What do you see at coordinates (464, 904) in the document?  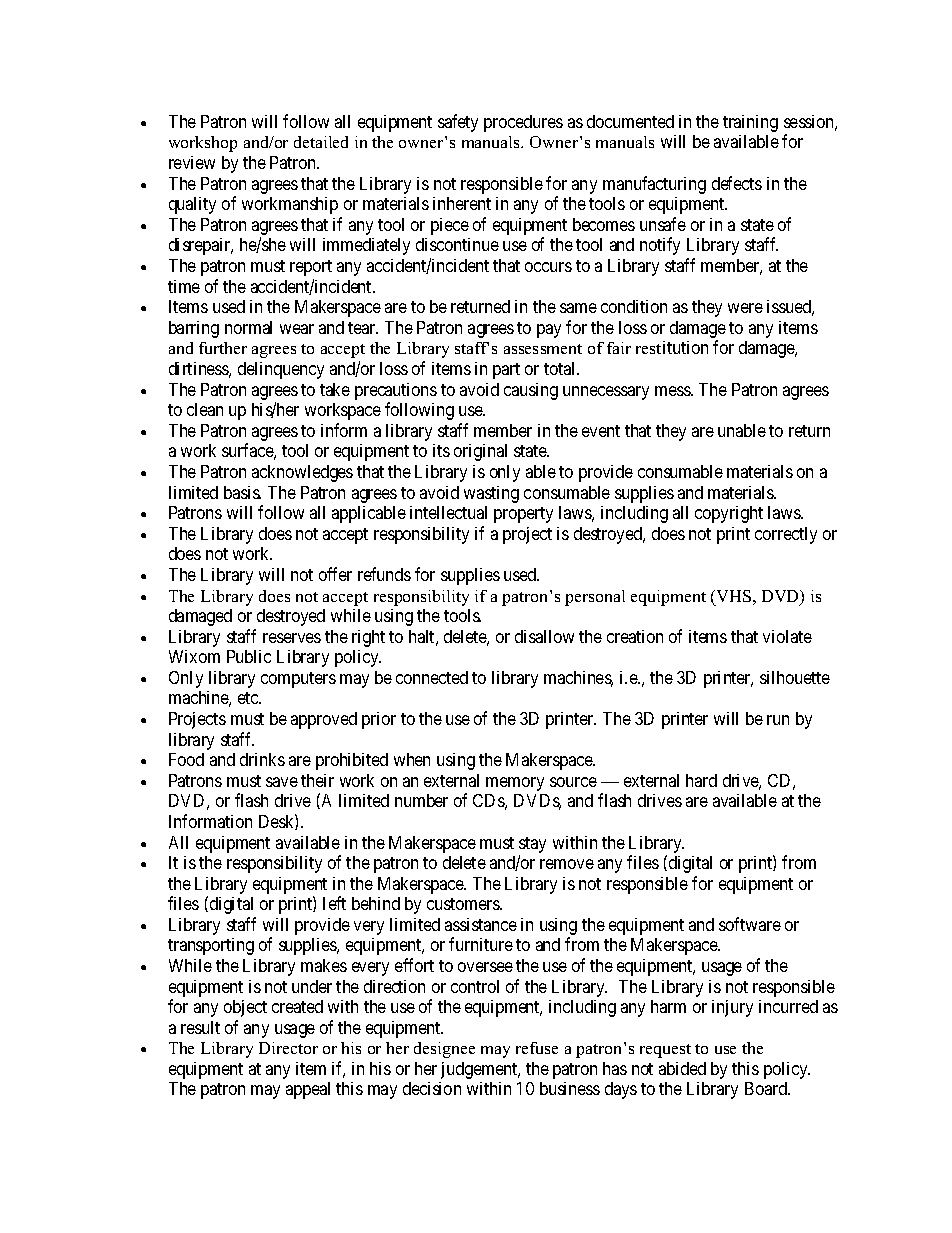 I see `customers` at bounding box center [464, 904].
